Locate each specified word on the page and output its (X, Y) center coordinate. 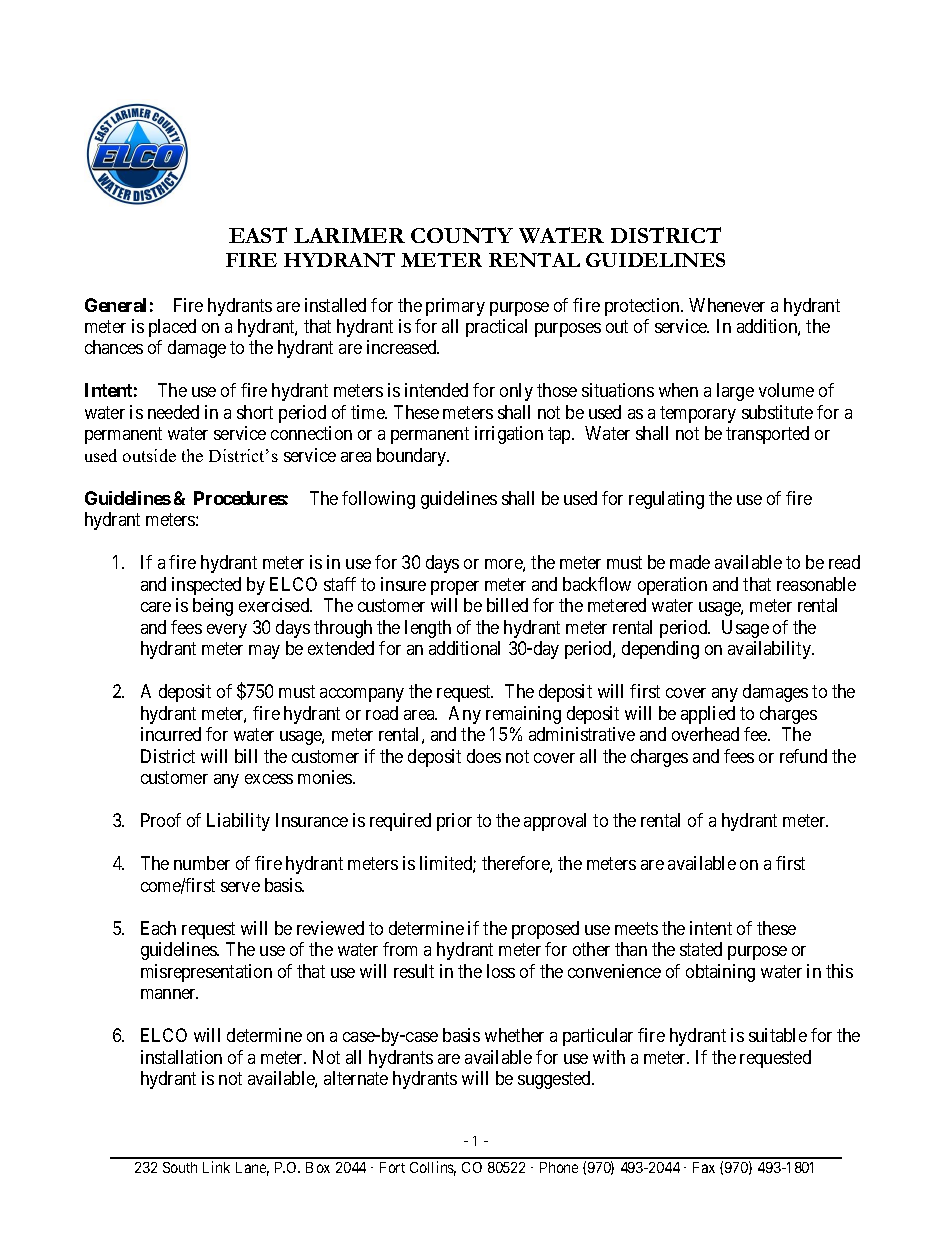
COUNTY (462, 235)
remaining (523, 715)
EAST (258, 235)
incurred (171, 734)
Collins (433, 1168)
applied (708, 715)
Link (216, 1167)
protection (643, 307)
